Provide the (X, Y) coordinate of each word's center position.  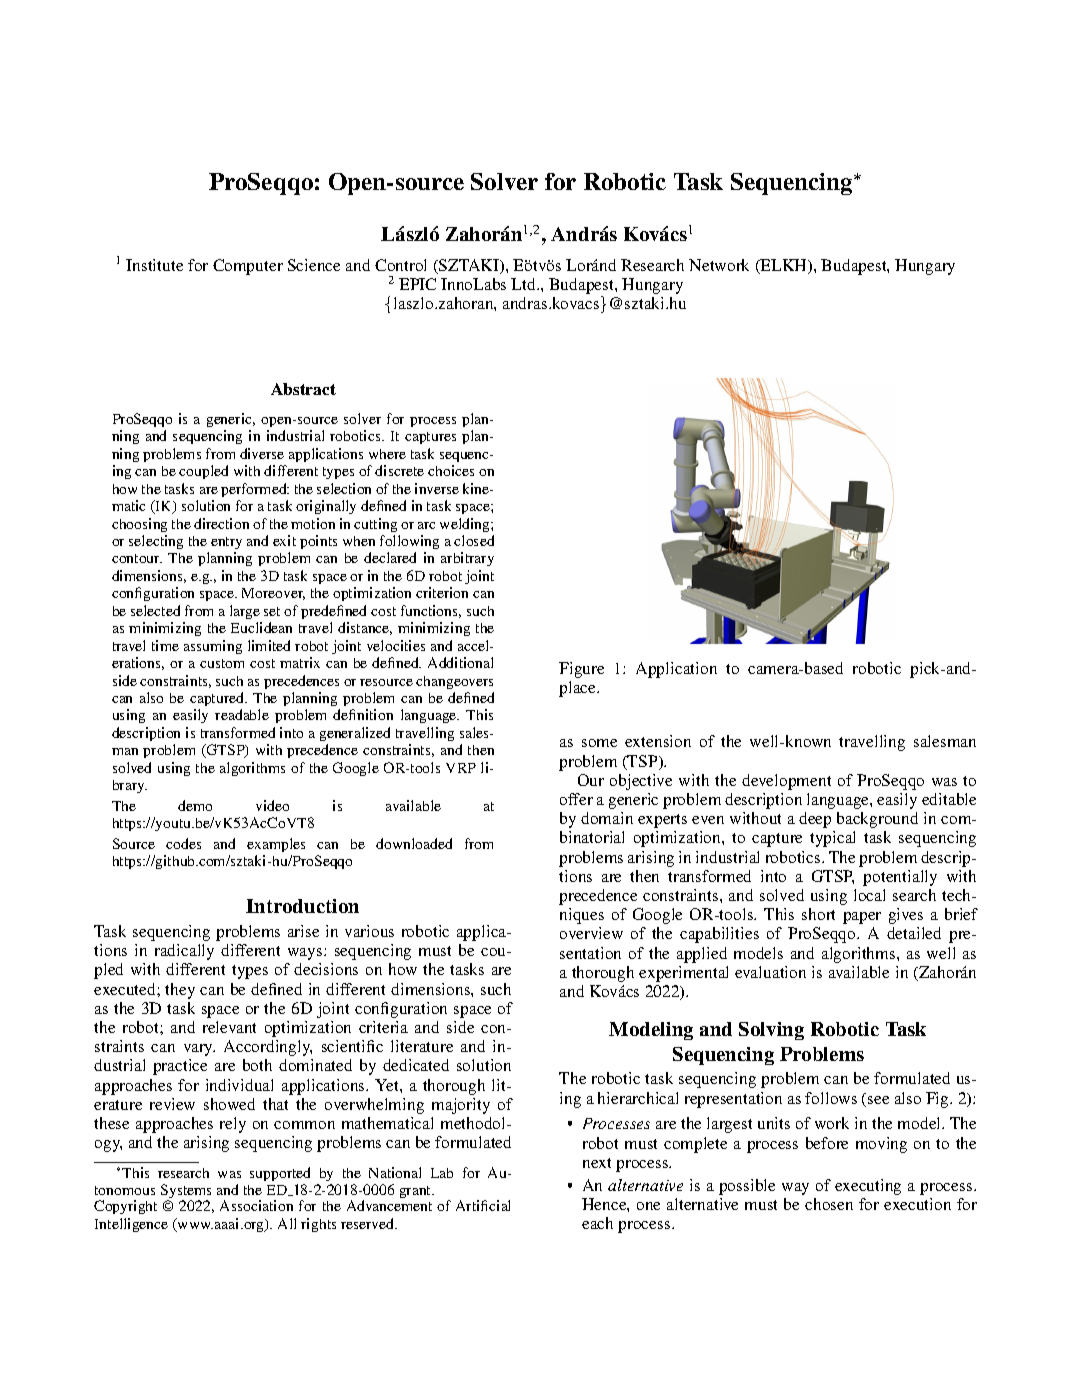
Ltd (524, 284)
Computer (248, 267)
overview (591, 933)
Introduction (302, 906)
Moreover (273, 594)
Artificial (483, 1205)
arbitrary (467, 559)
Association (256, 1205)
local (869, 895)
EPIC (417, 284)
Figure (581, 670)
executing (868, 1187)
